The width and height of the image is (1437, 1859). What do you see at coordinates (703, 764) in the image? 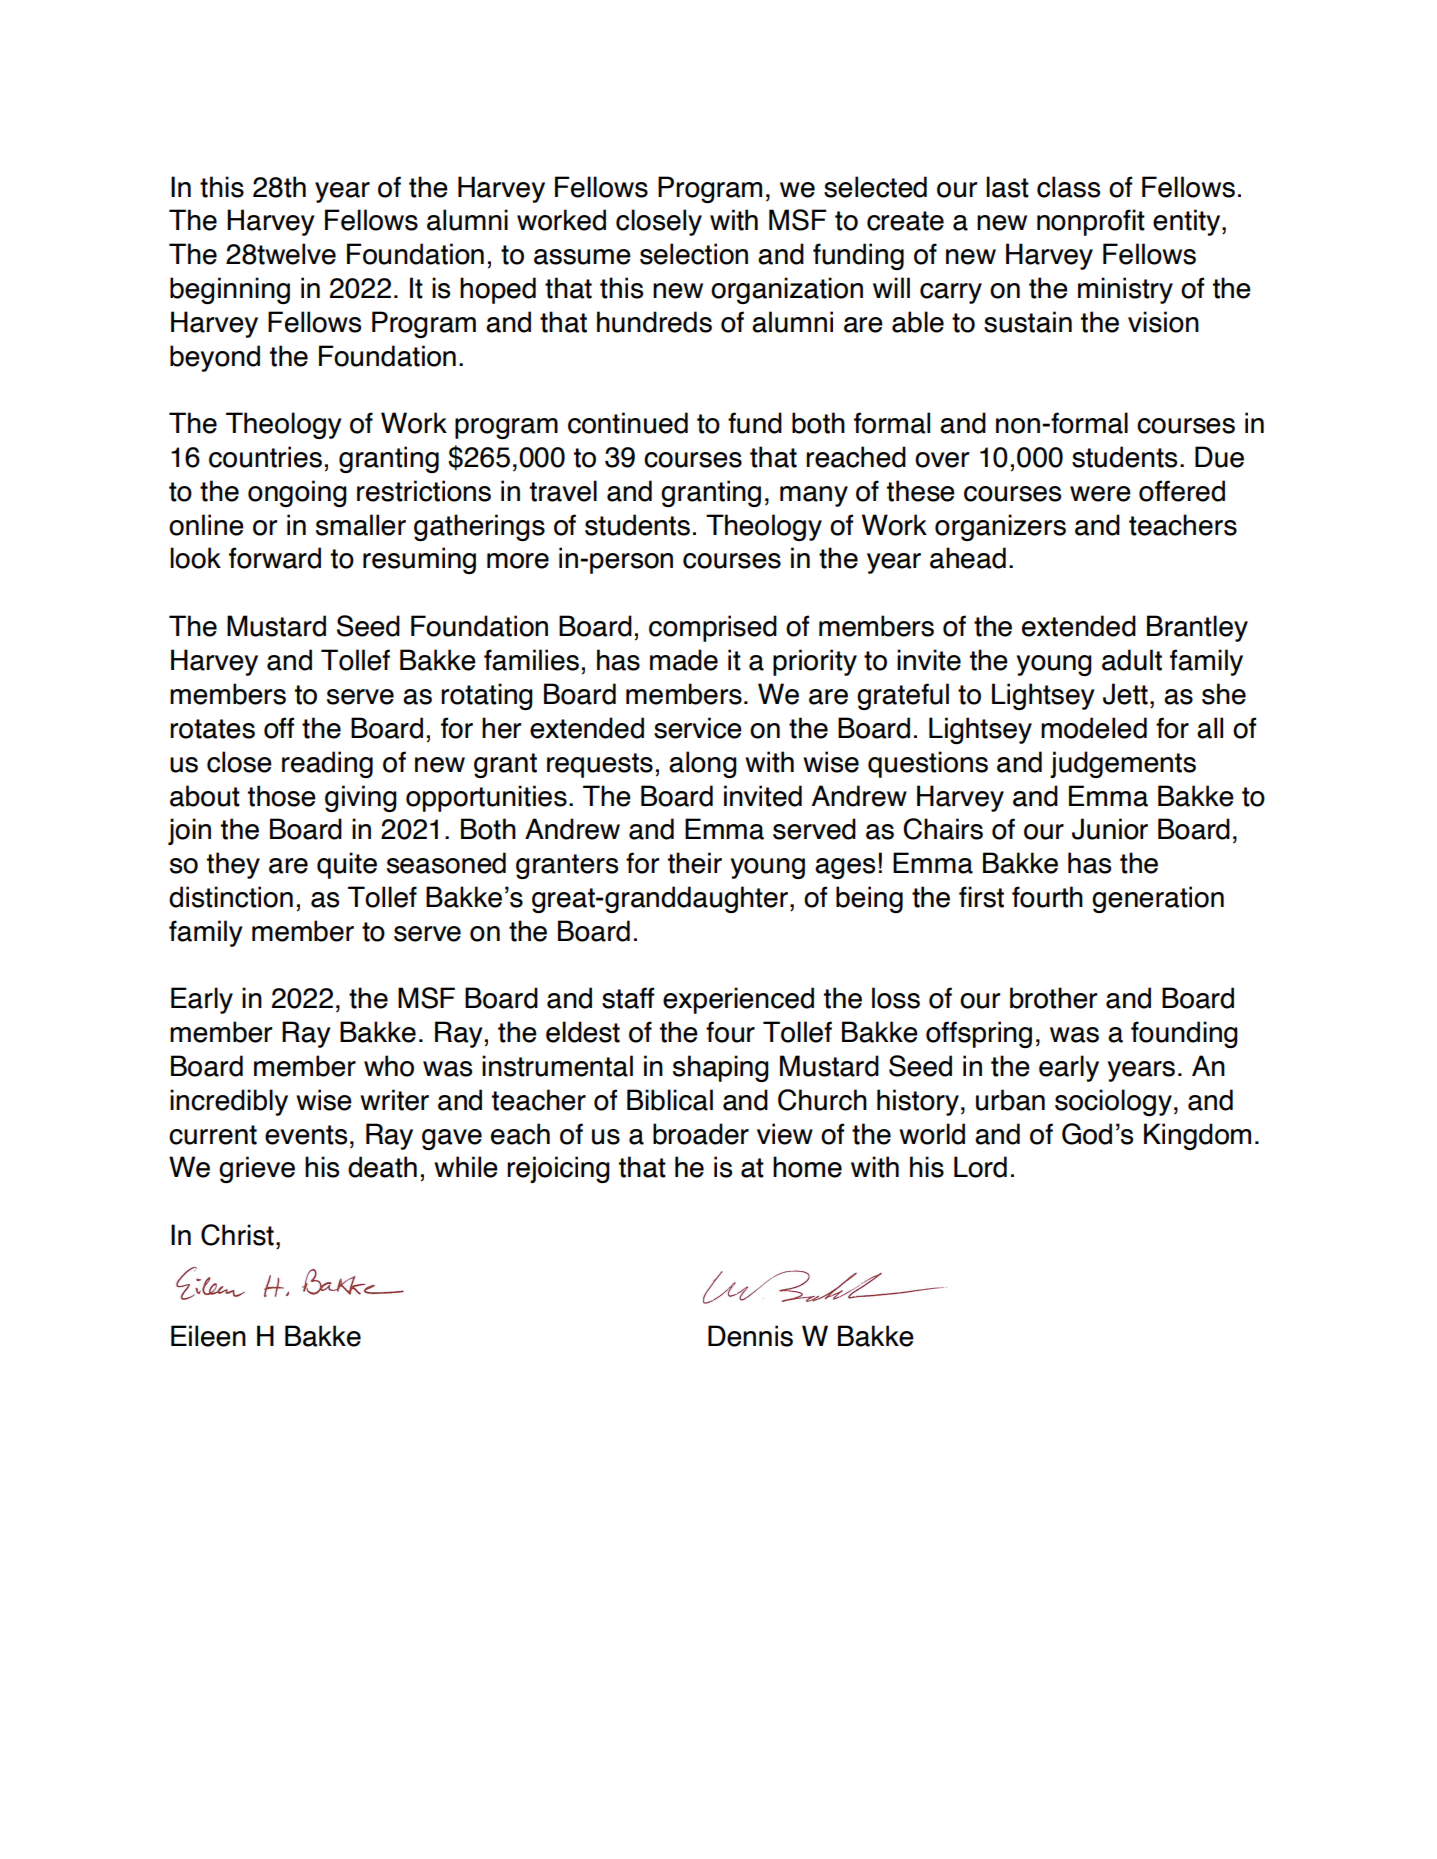
I see `along` at bounding box center [703, 764].
